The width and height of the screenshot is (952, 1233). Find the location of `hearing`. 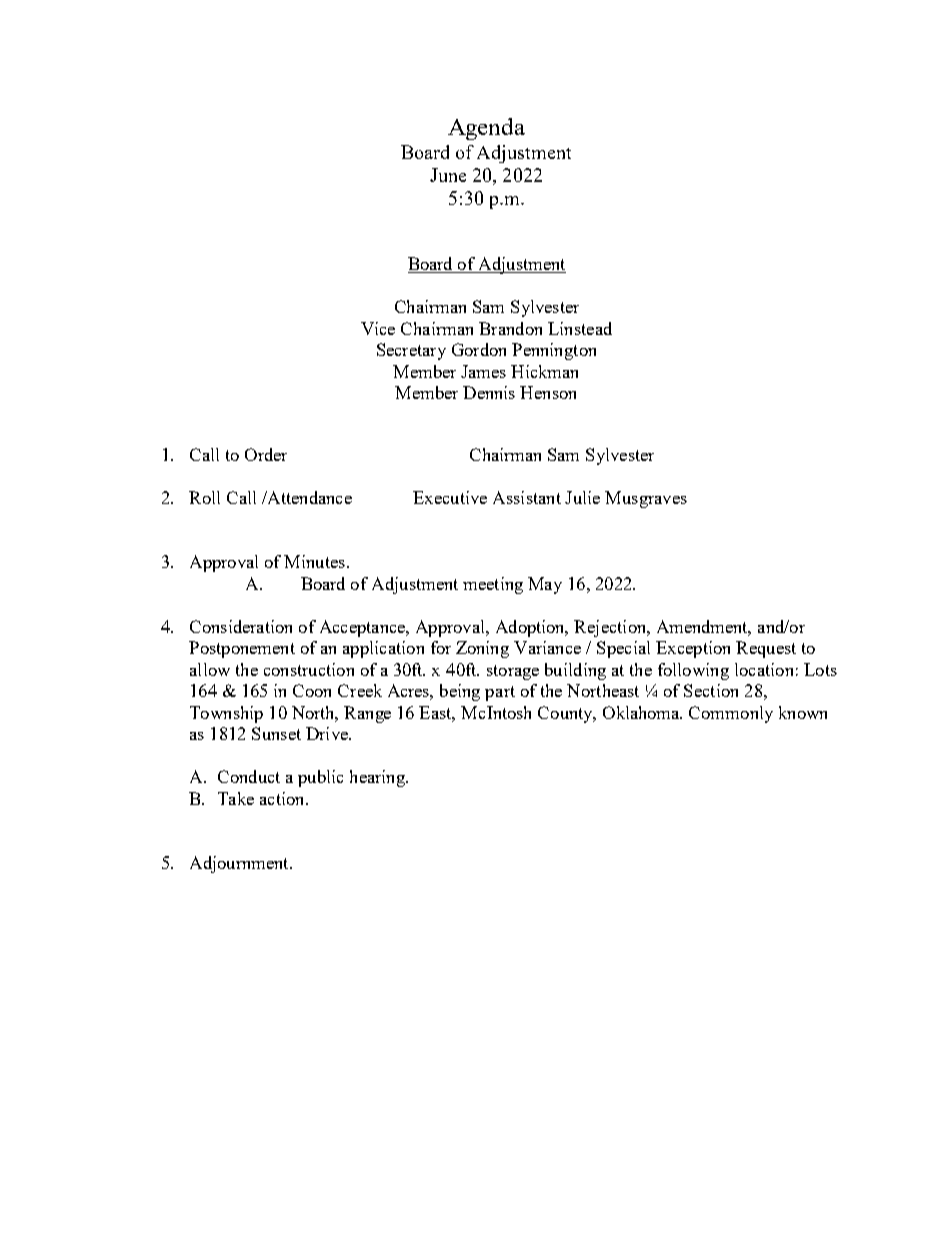

hearing is located at coordinates (378, 778).
